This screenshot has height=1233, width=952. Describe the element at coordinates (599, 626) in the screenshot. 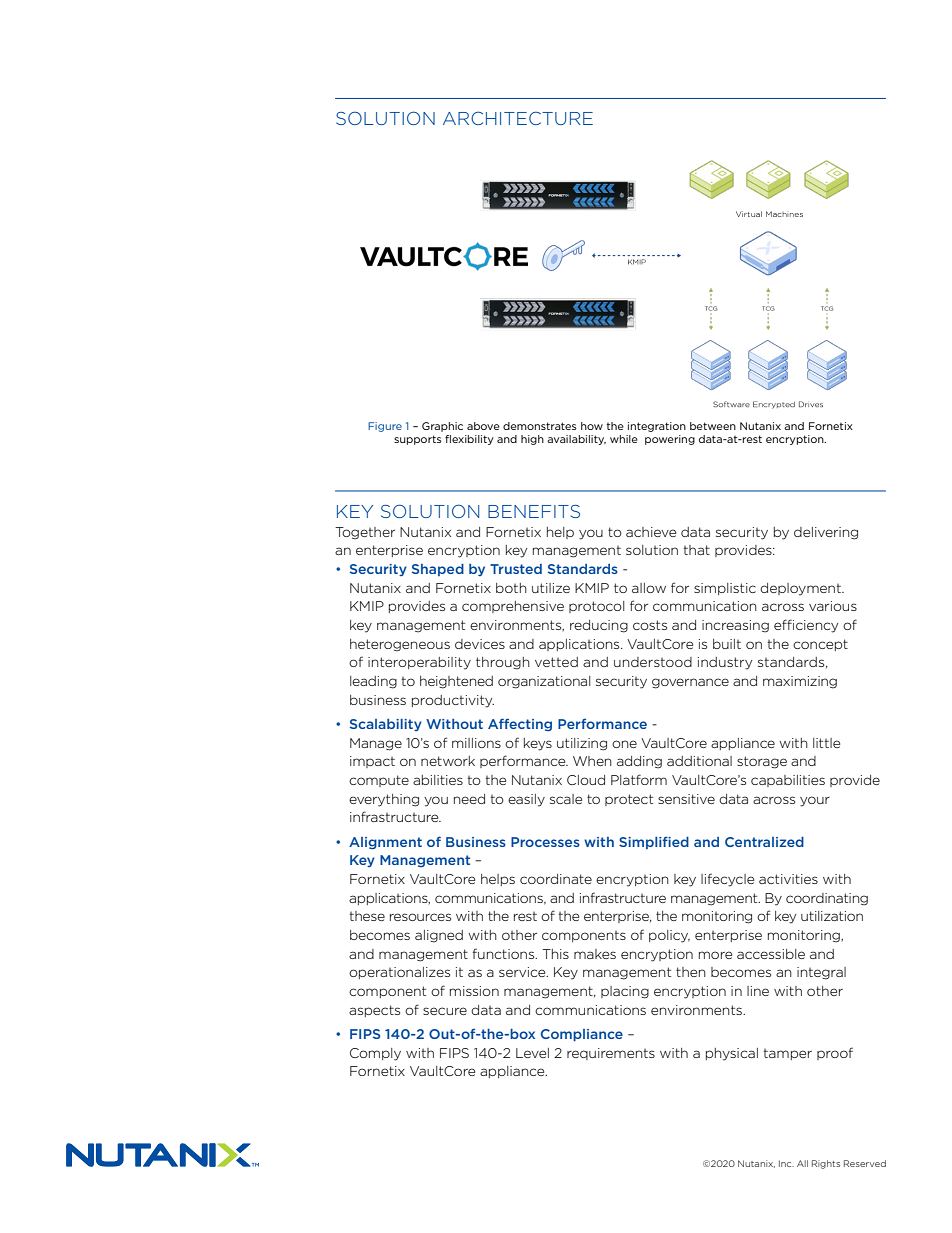

I see `reducing` at that location.
